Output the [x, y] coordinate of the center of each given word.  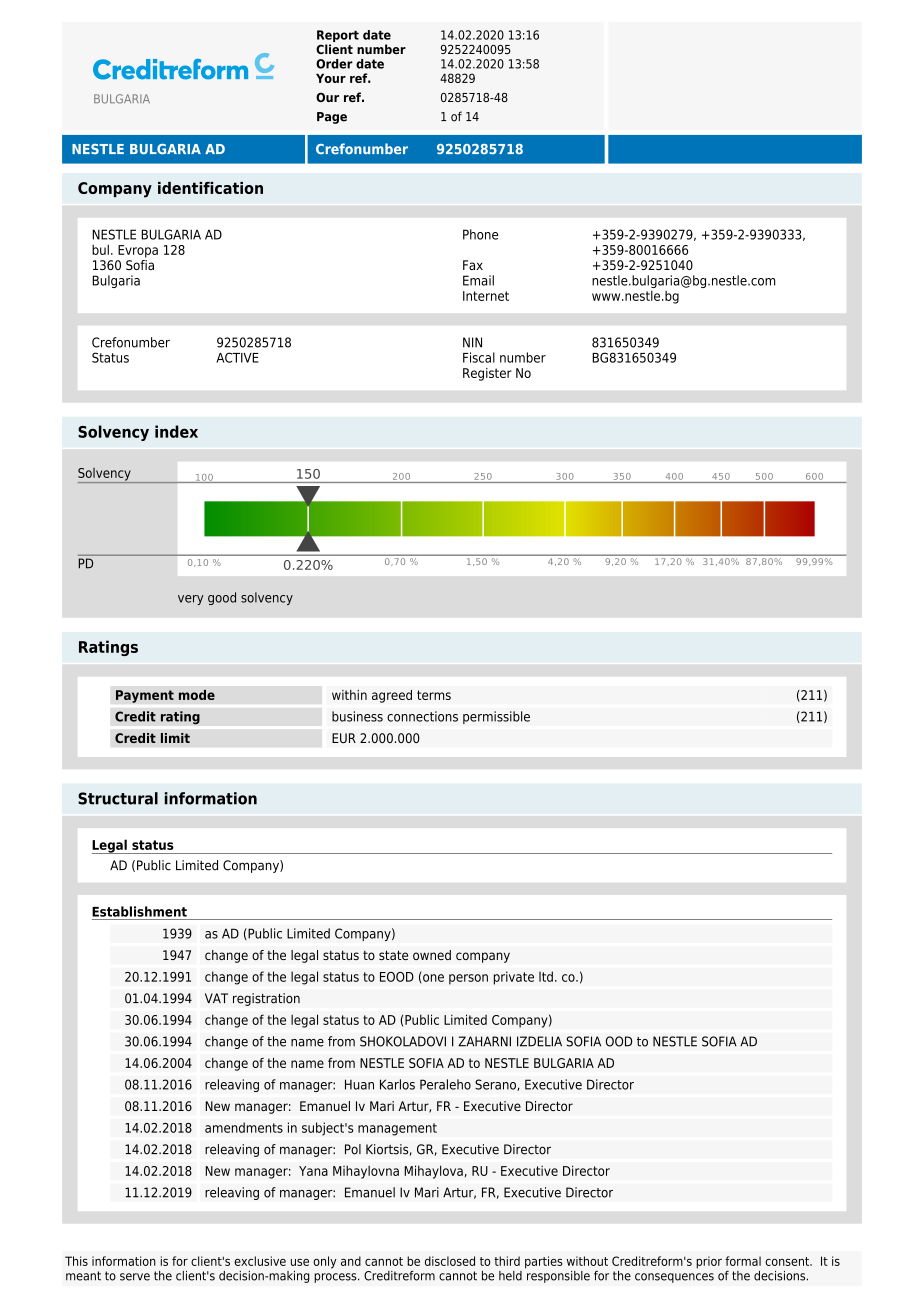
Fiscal [479, 357]
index [176, 431]
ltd [546, 976]
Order [334, 64]
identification [210, 188]
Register [487, 374]
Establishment [139, 911]
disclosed [450, 1261]
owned [432, 955]
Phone [480, 234]
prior [709, 1262]
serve [135, 1277]
